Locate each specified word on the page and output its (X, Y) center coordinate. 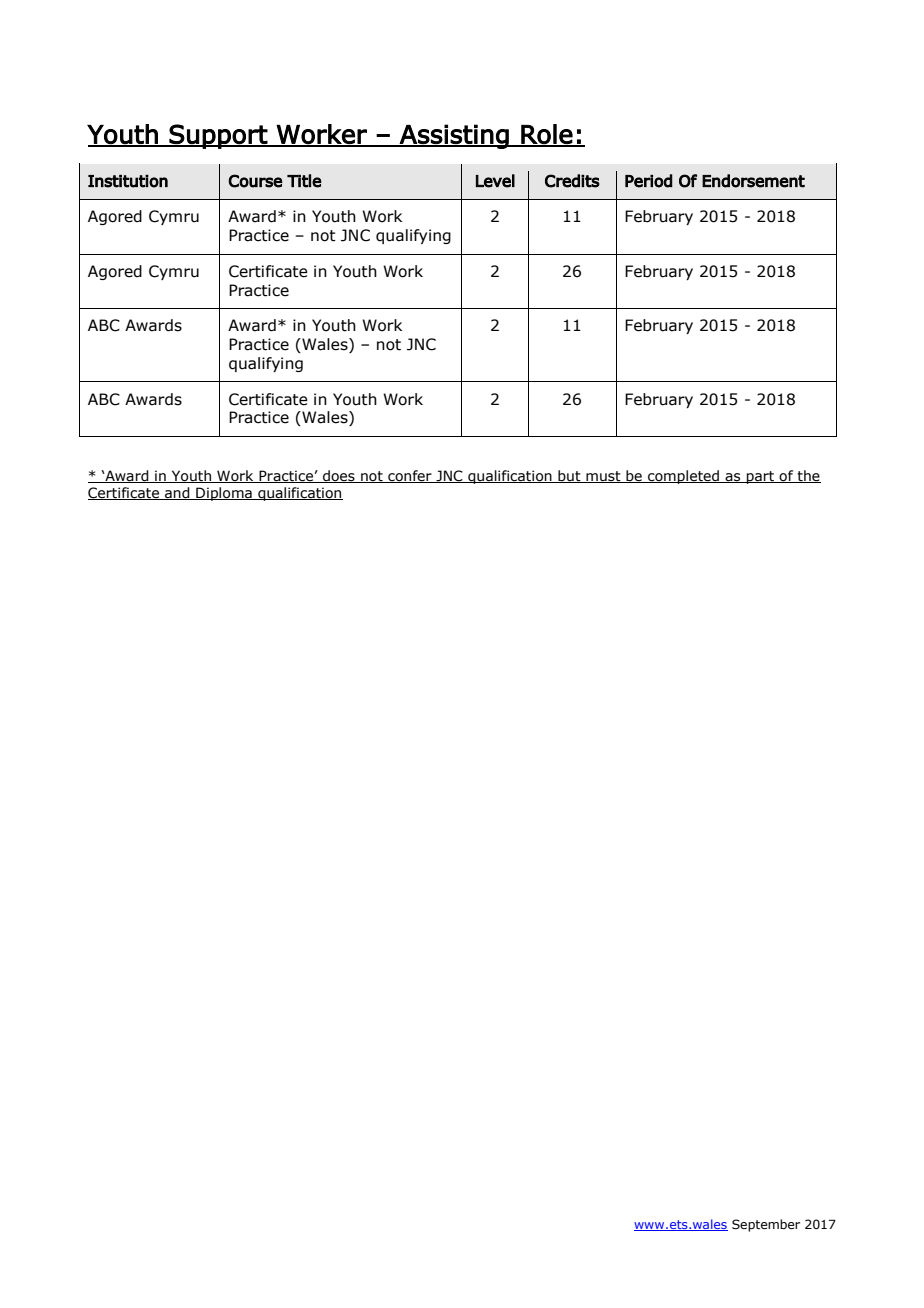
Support (218, 136)
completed (684, 477)
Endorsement (753, 181)
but (569, 476)
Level (495, 181)
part (761, 477)
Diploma (224, 494)
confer (410, 476)
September (766, 1225)
